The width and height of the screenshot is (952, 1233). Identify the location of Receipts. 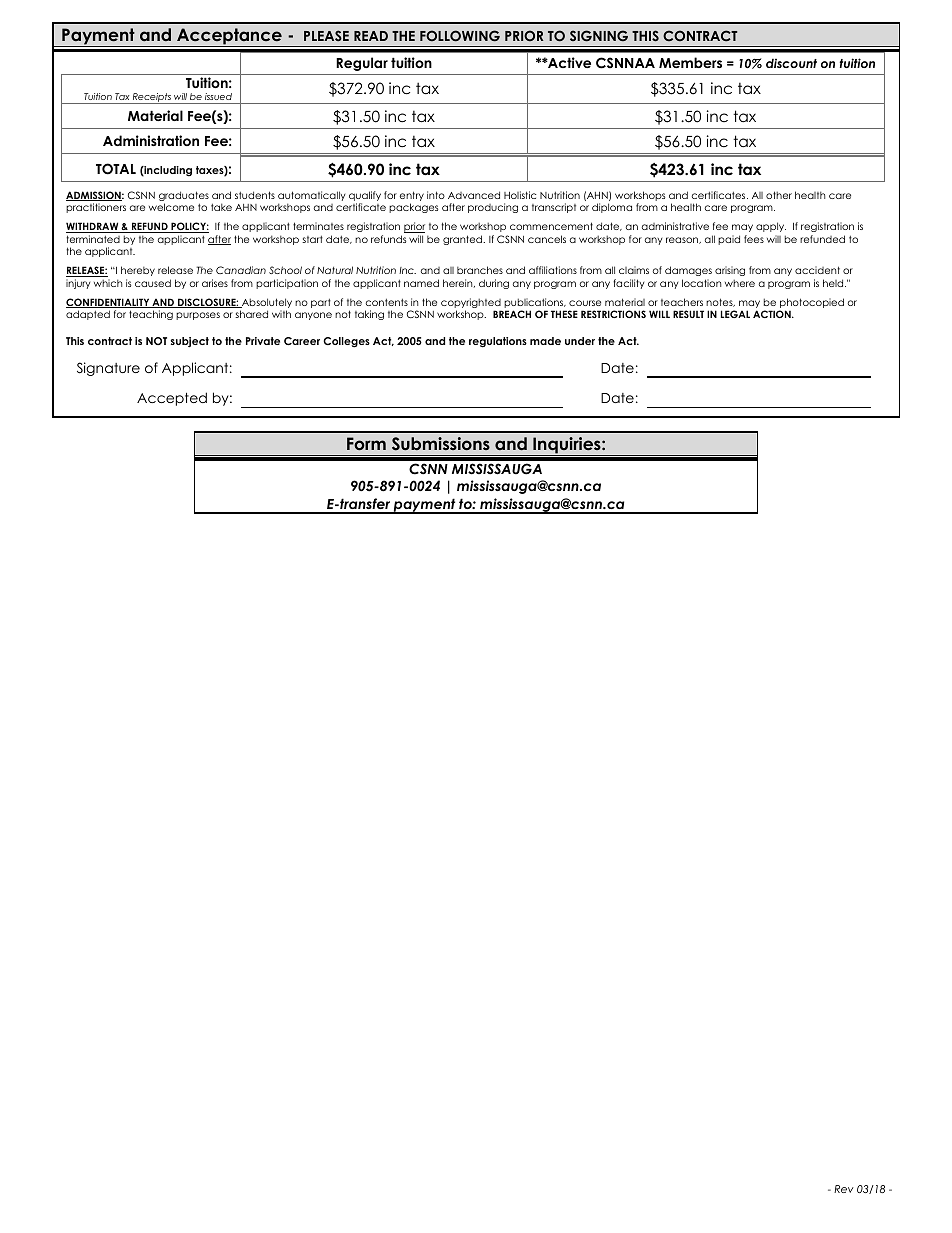
(152, 98).
